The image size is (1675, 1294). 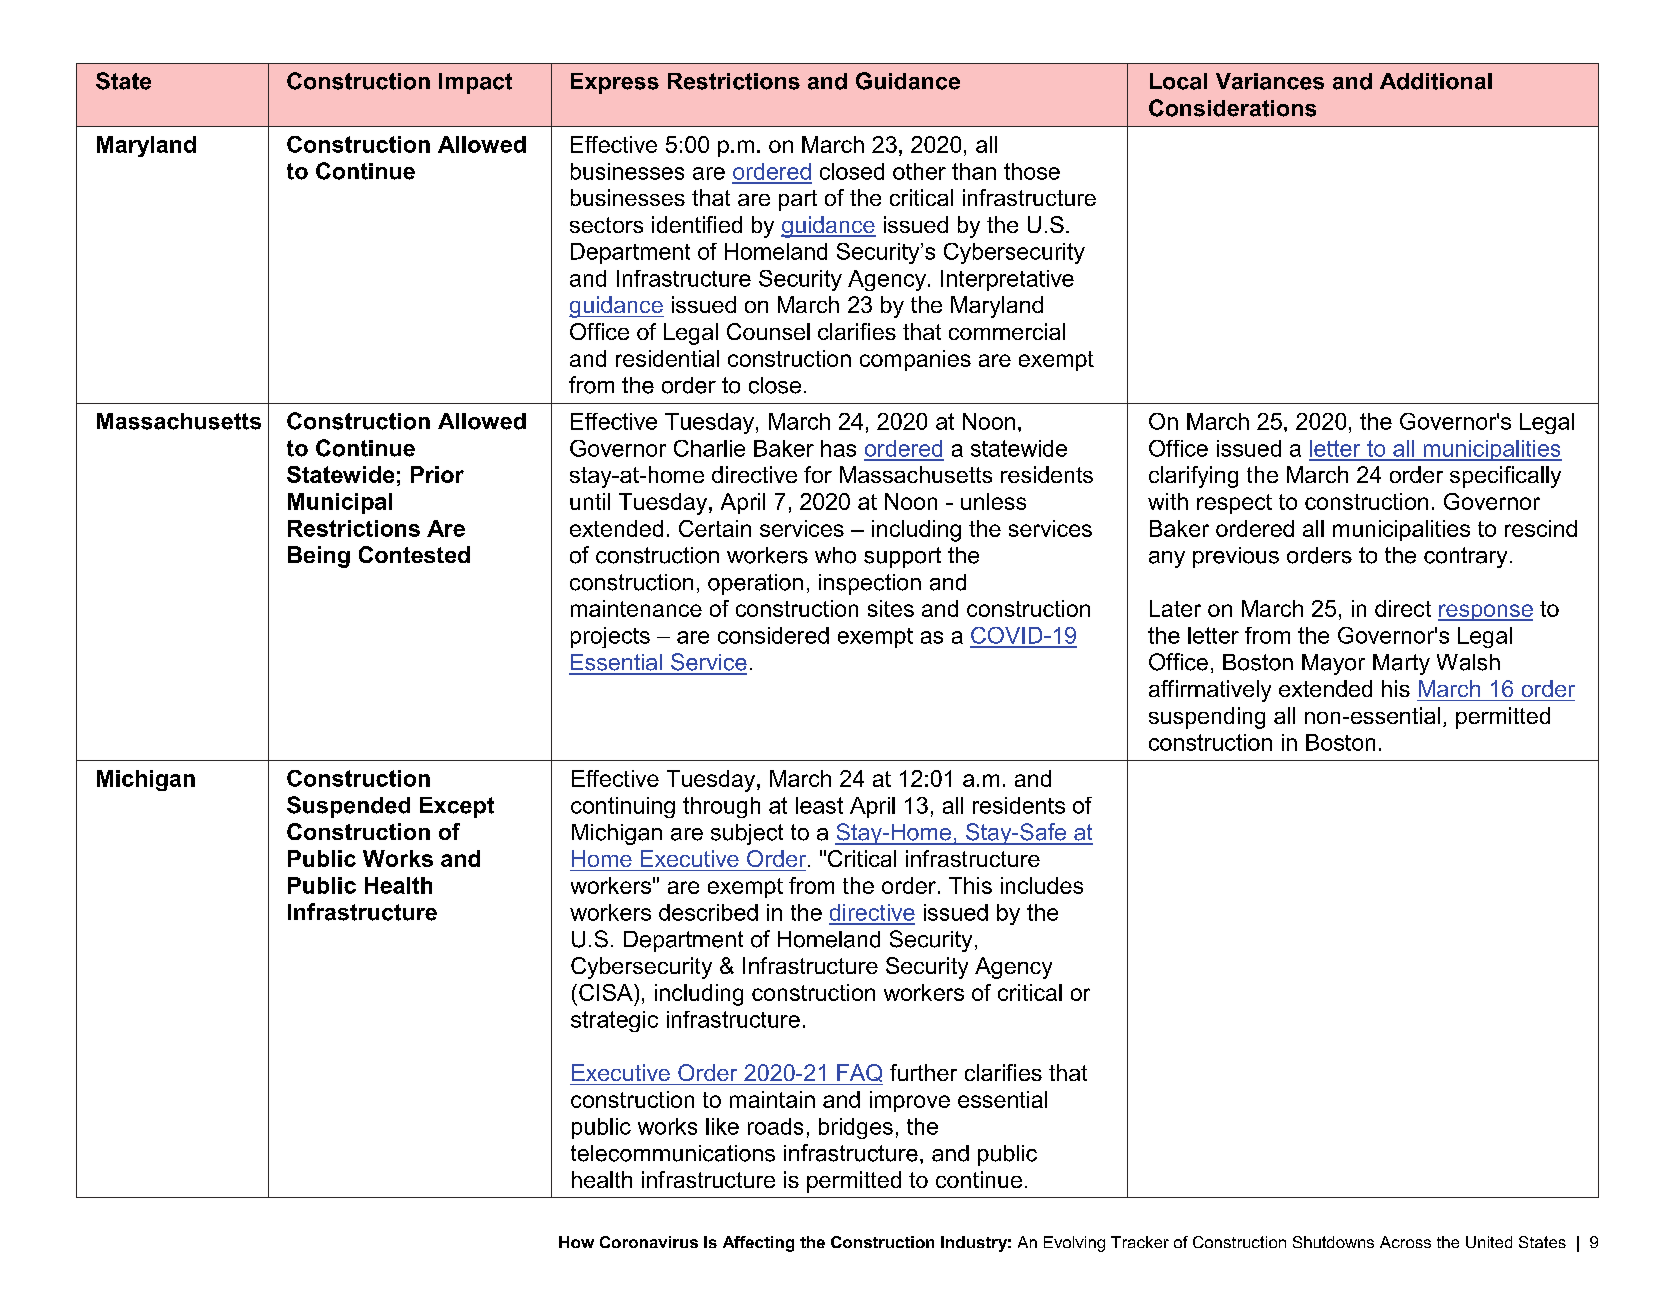 I want to click on other, so click(x=919, y=171).
